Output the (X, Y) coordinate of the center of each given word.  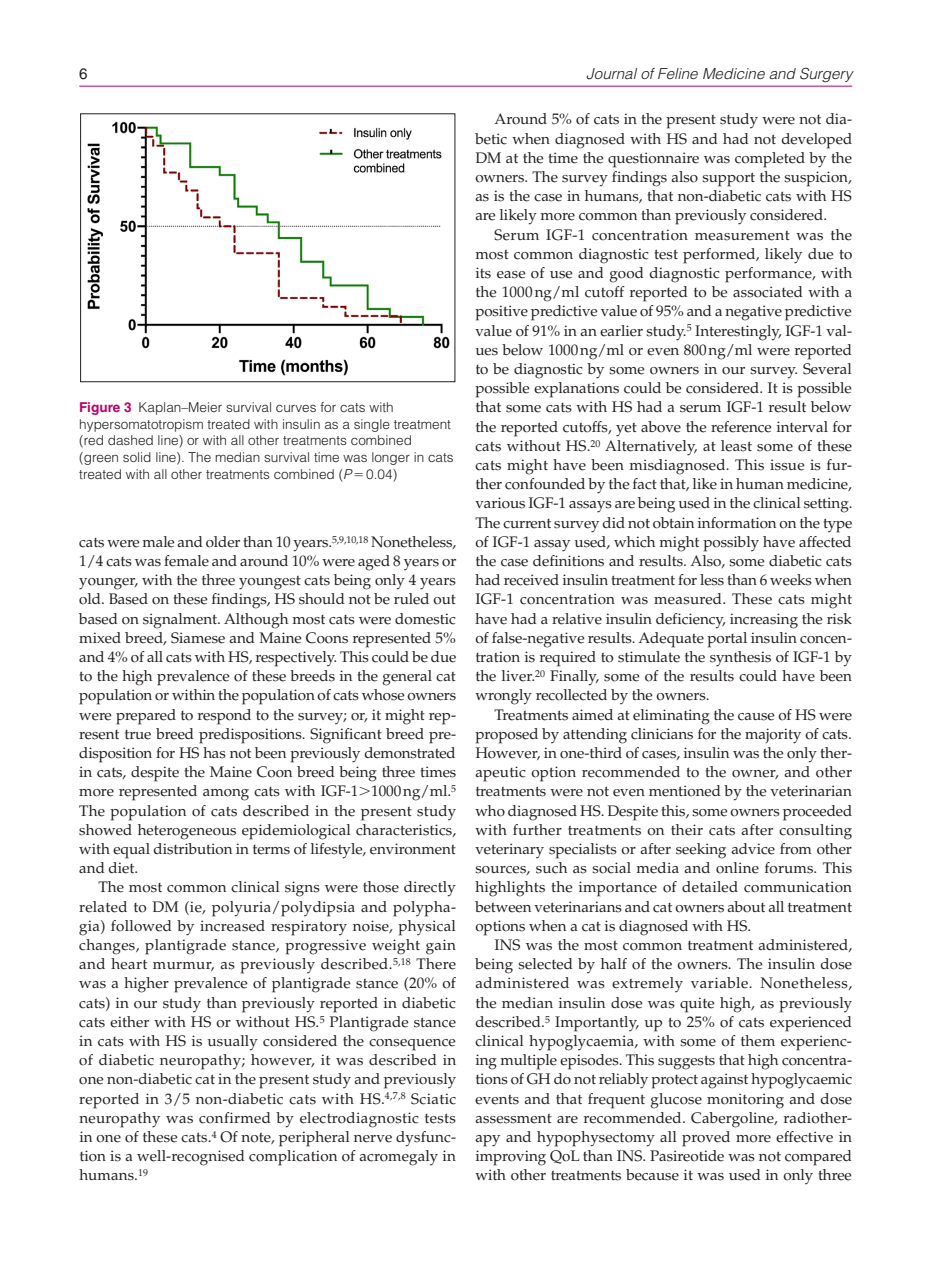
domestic (425, 619)
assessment (513, 1119)
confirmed (235, 1118)
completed (770, 160)
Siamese (198, 638)
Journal (612, 74)
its (483, 273)
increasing (764, 621)
